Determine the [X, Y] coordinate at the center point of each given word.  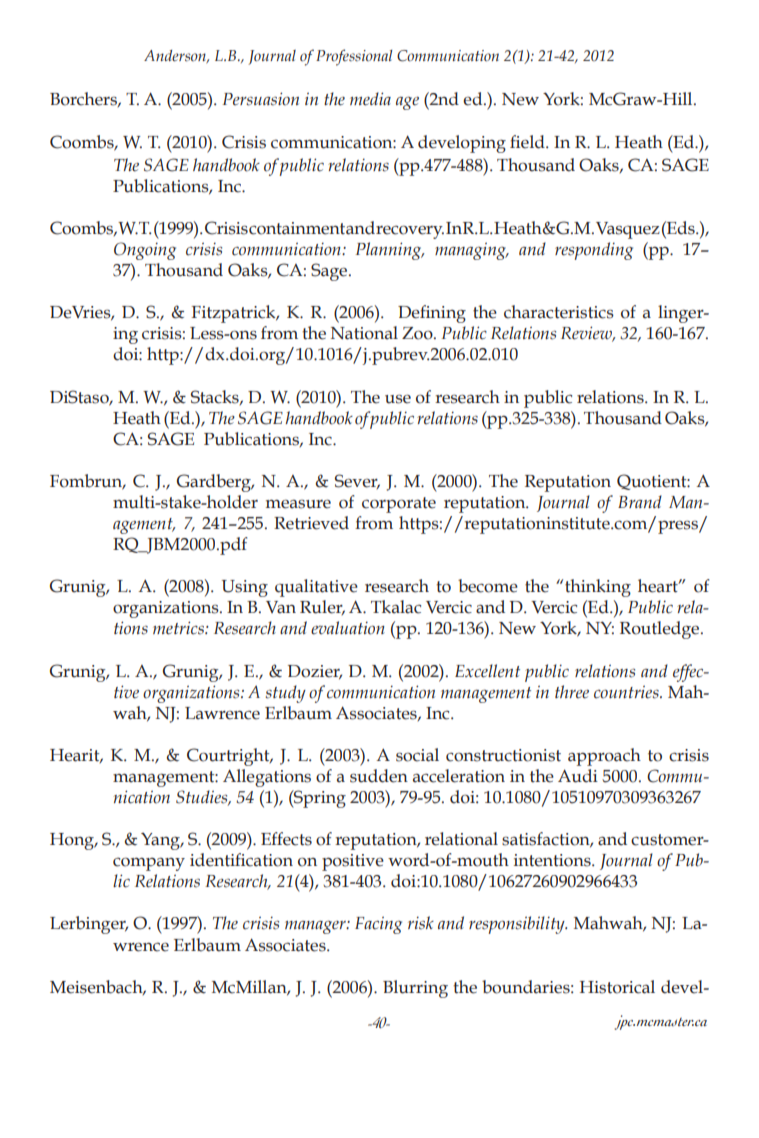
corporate [399, 505]
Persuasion [261, 99]
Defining [432, 314]
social [417, 755]
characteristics [559, 312]
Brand [640, 501]
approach [604, 757]
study [285, 694]
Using [245, 588]
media [370, 99]
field [528, 142]
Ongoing [145, 251]
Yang [162, 841]
